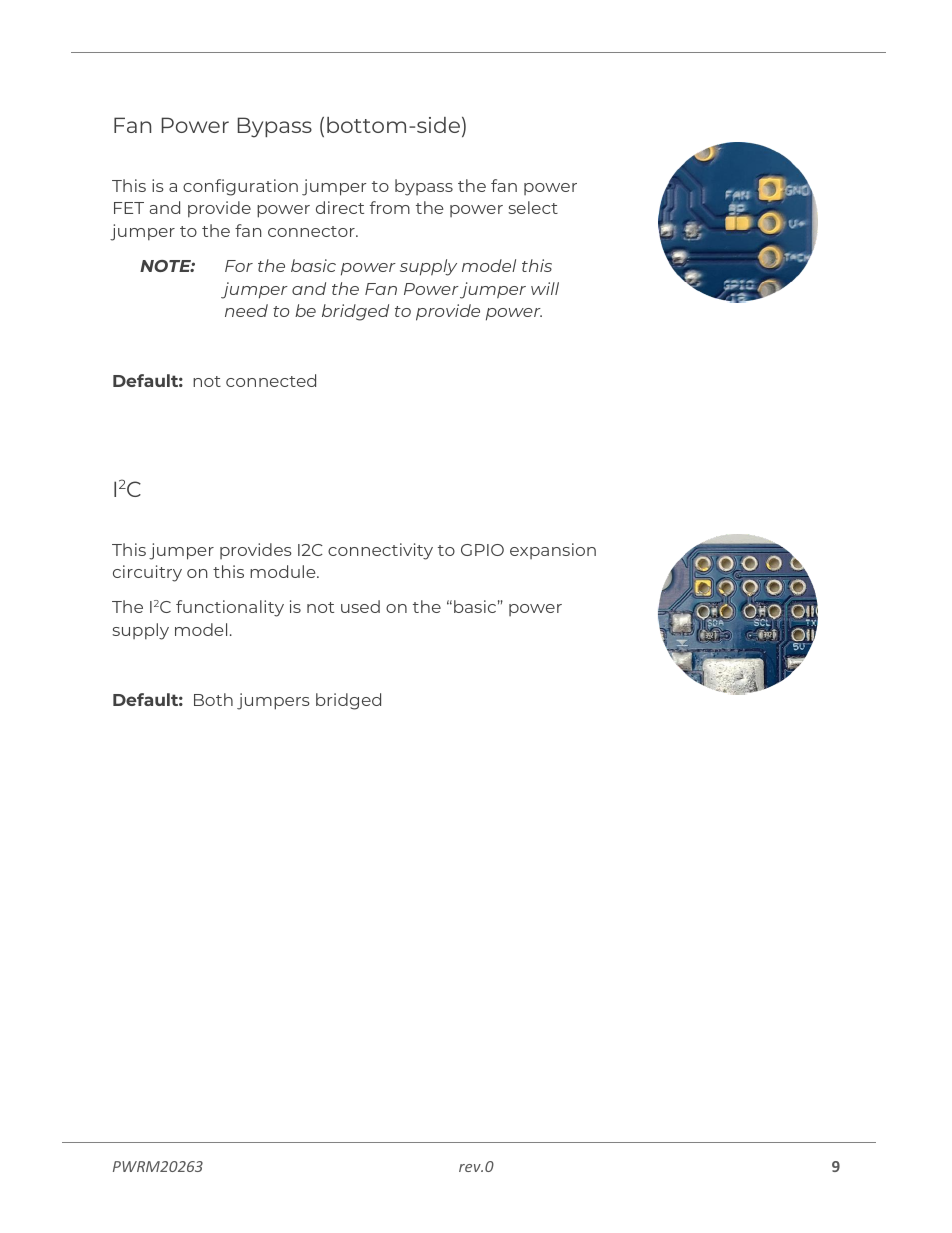  Describe the element at coordinates (230, 608) in the page. I see `functionality` at that location.
